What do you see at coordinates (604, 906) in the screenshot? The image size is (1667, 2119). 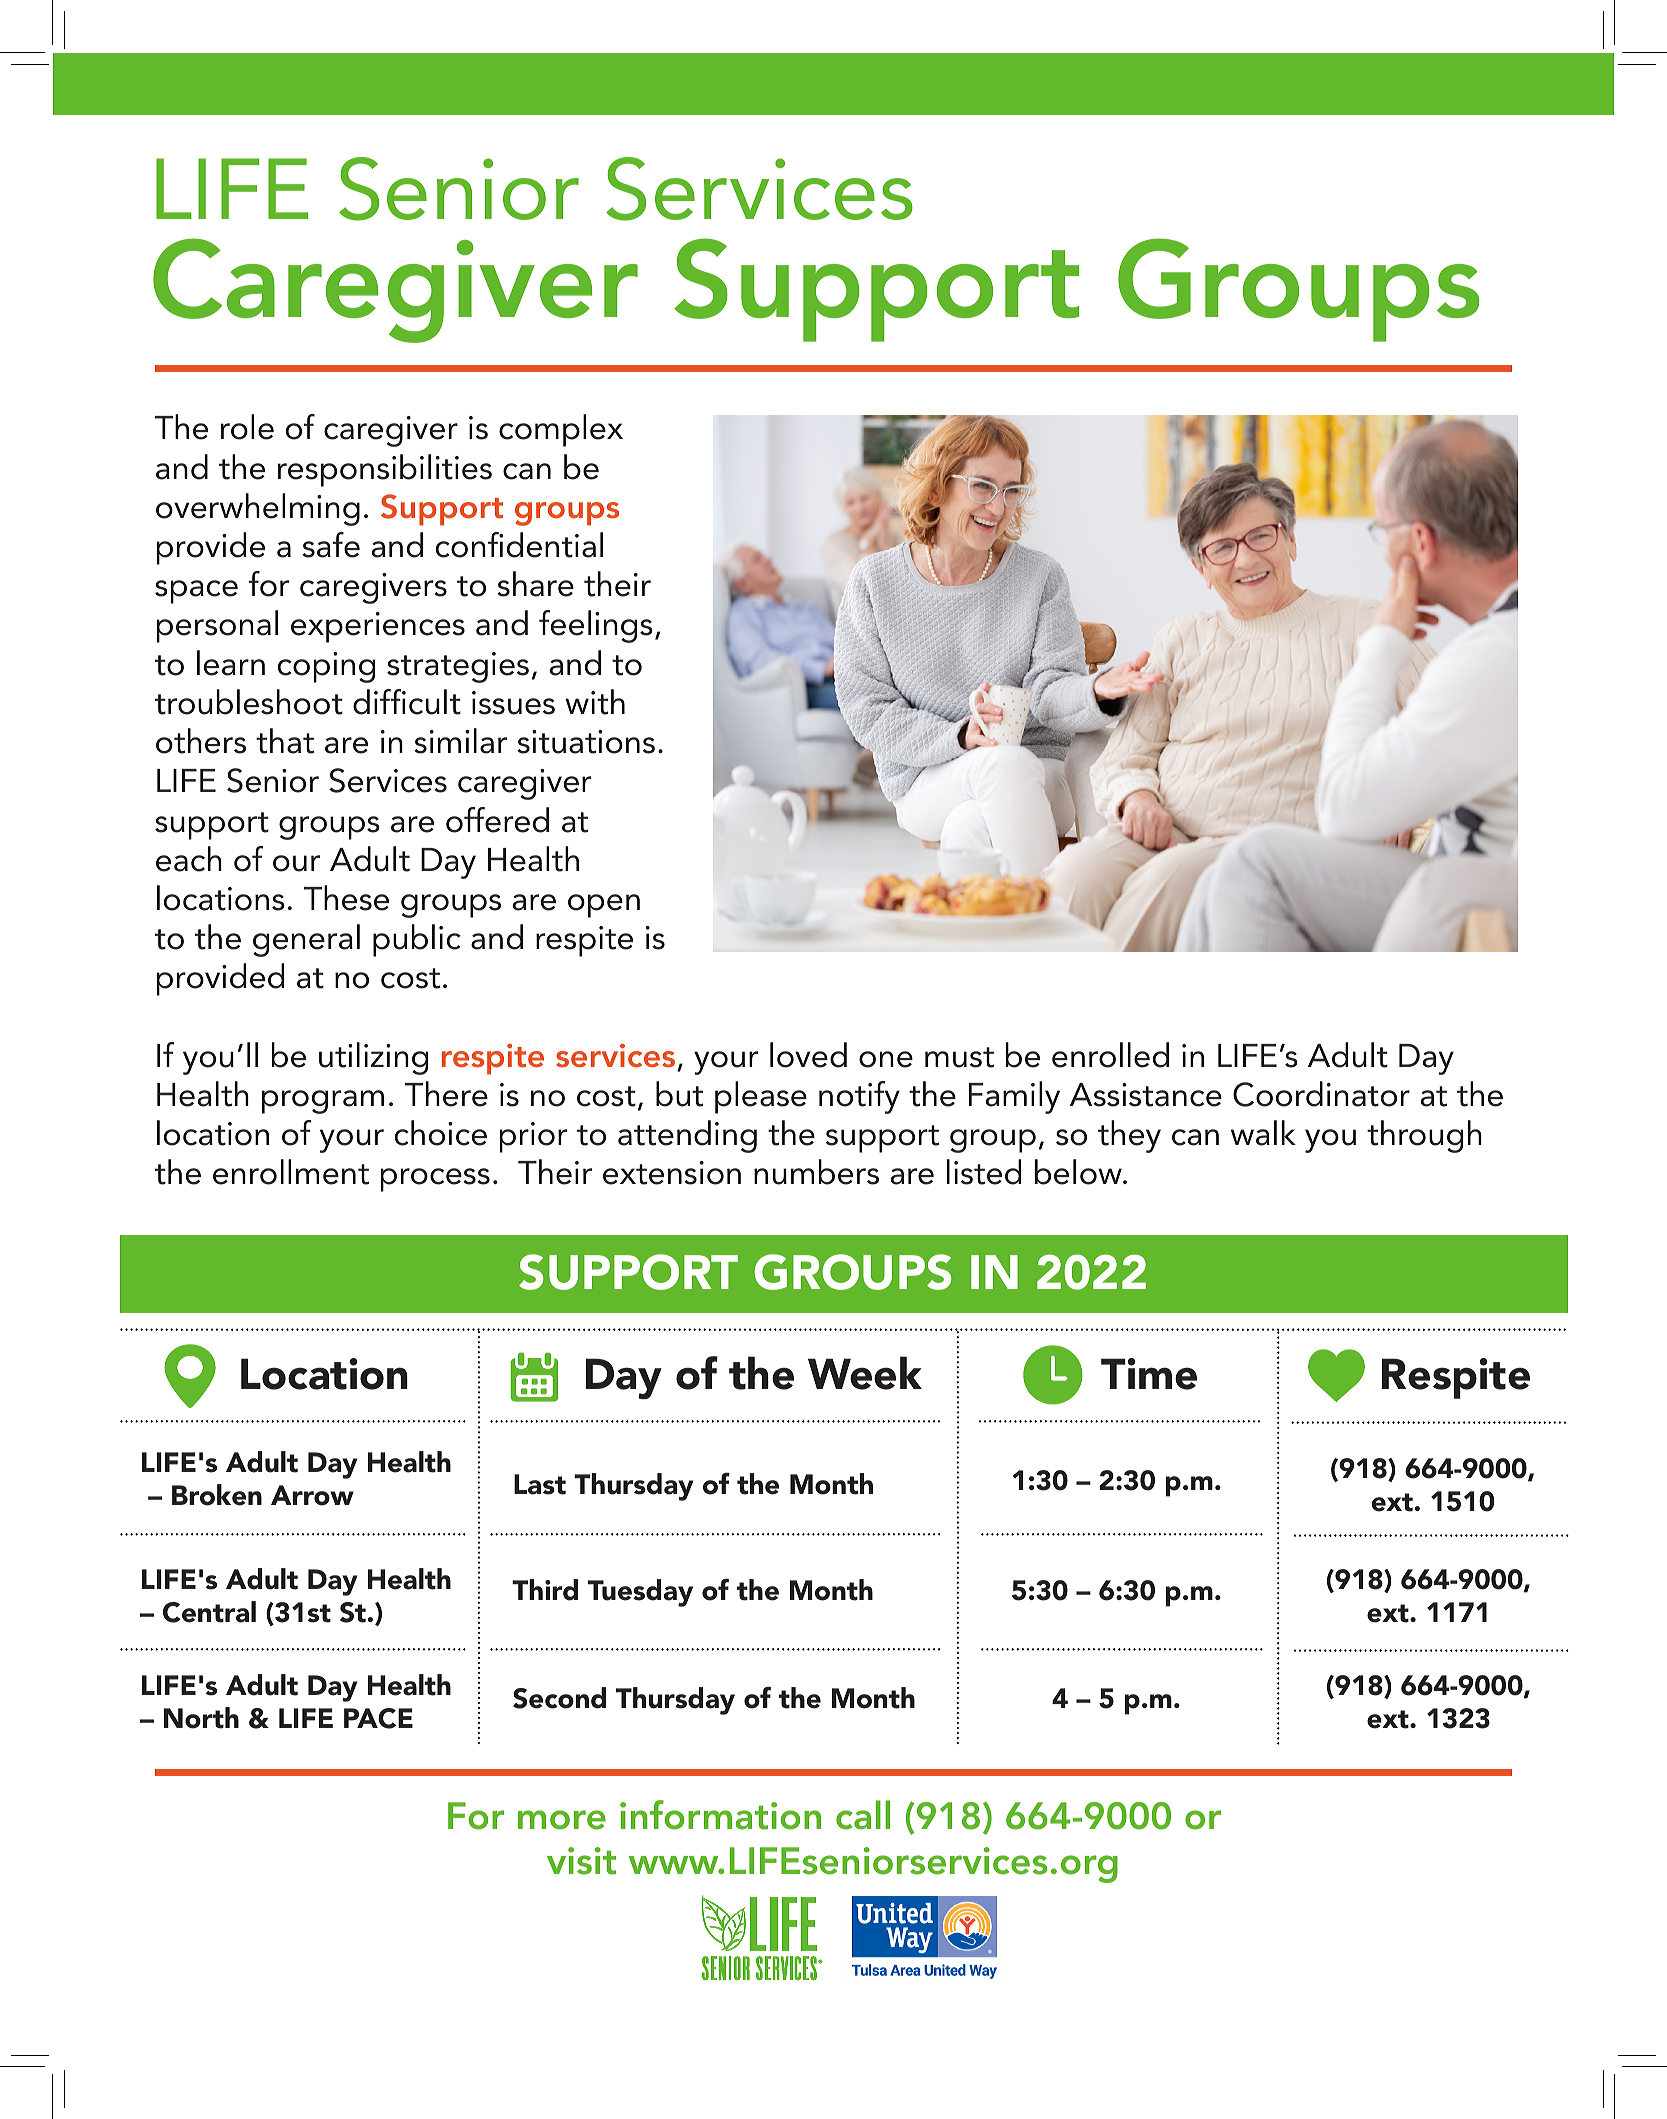 I see `open` at bounding box center [604, 906].
